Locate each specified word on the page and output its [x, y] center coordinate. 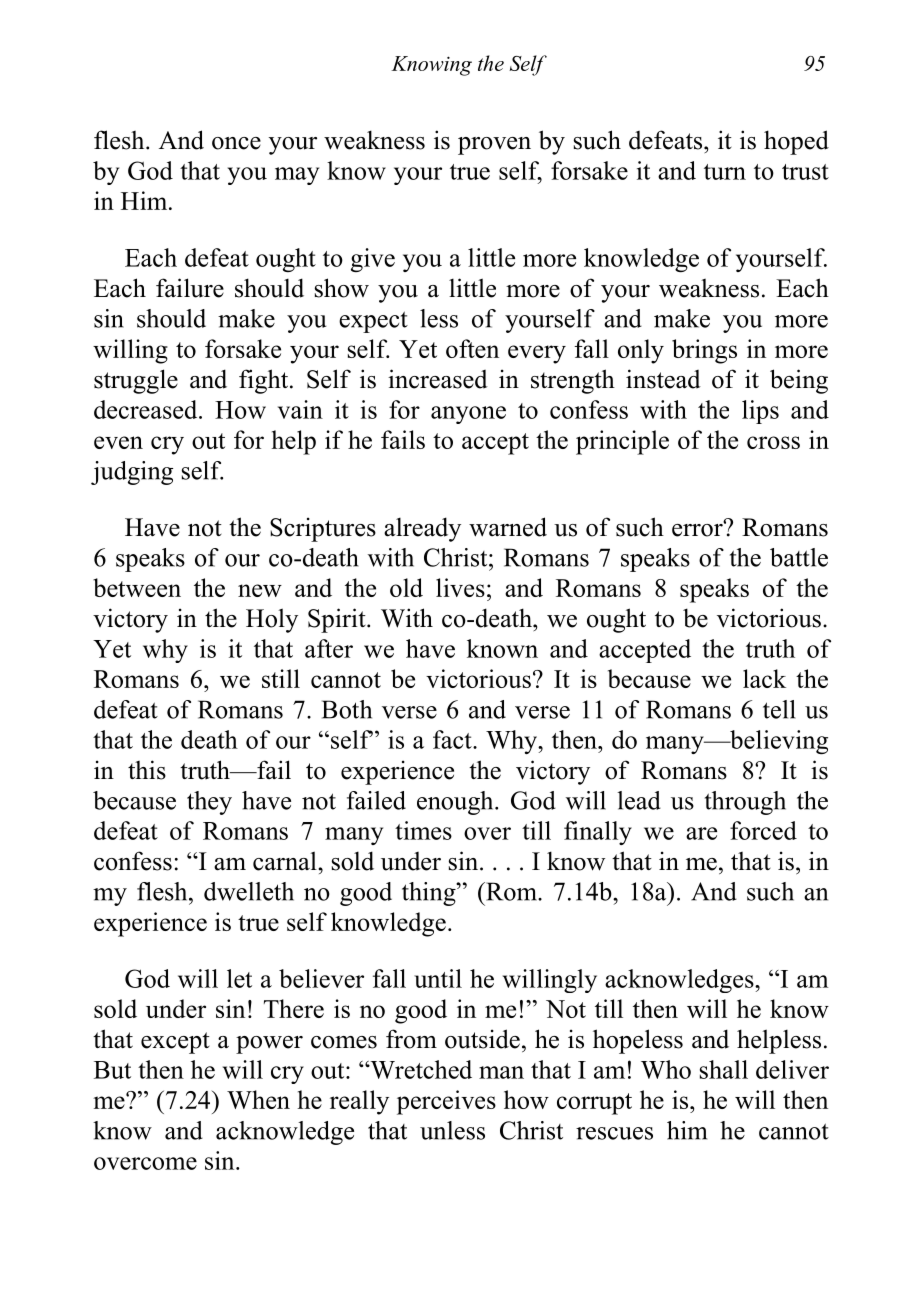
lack [764, 678]
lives [460, 587]
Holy [272, 620]
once [236, 143]
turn [725, 172]
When [258, 1099]
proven [494, 146]
